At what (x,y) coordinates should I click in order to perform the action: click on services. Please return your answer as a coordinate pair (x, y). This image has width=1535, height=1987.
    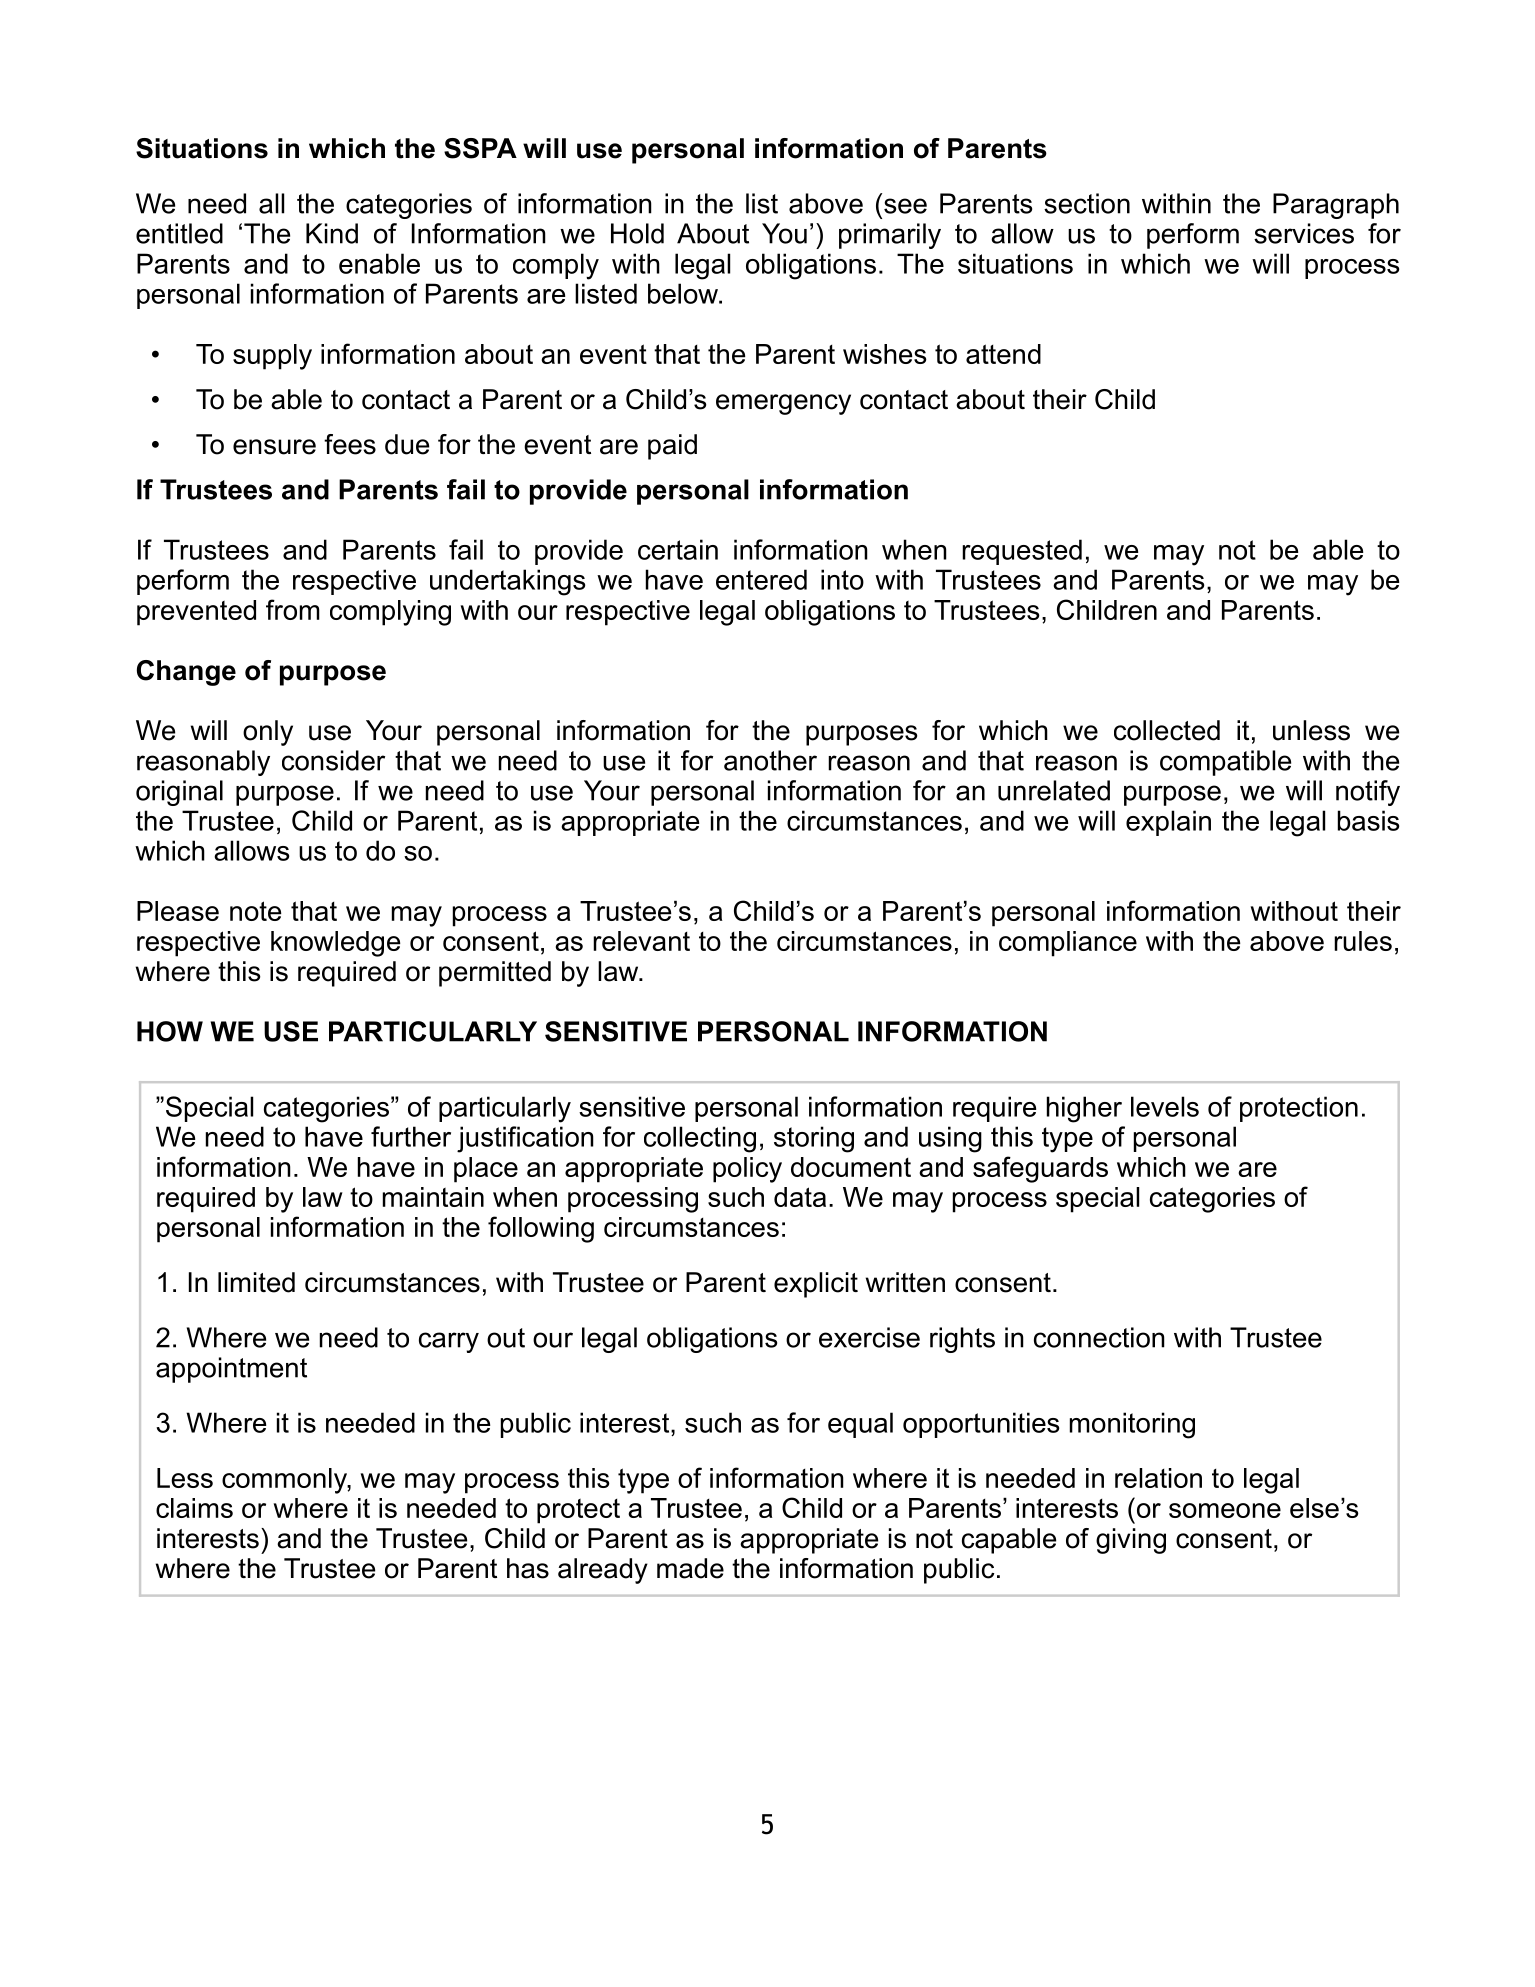
    Looking at the image, I should click on (1304, 233).
